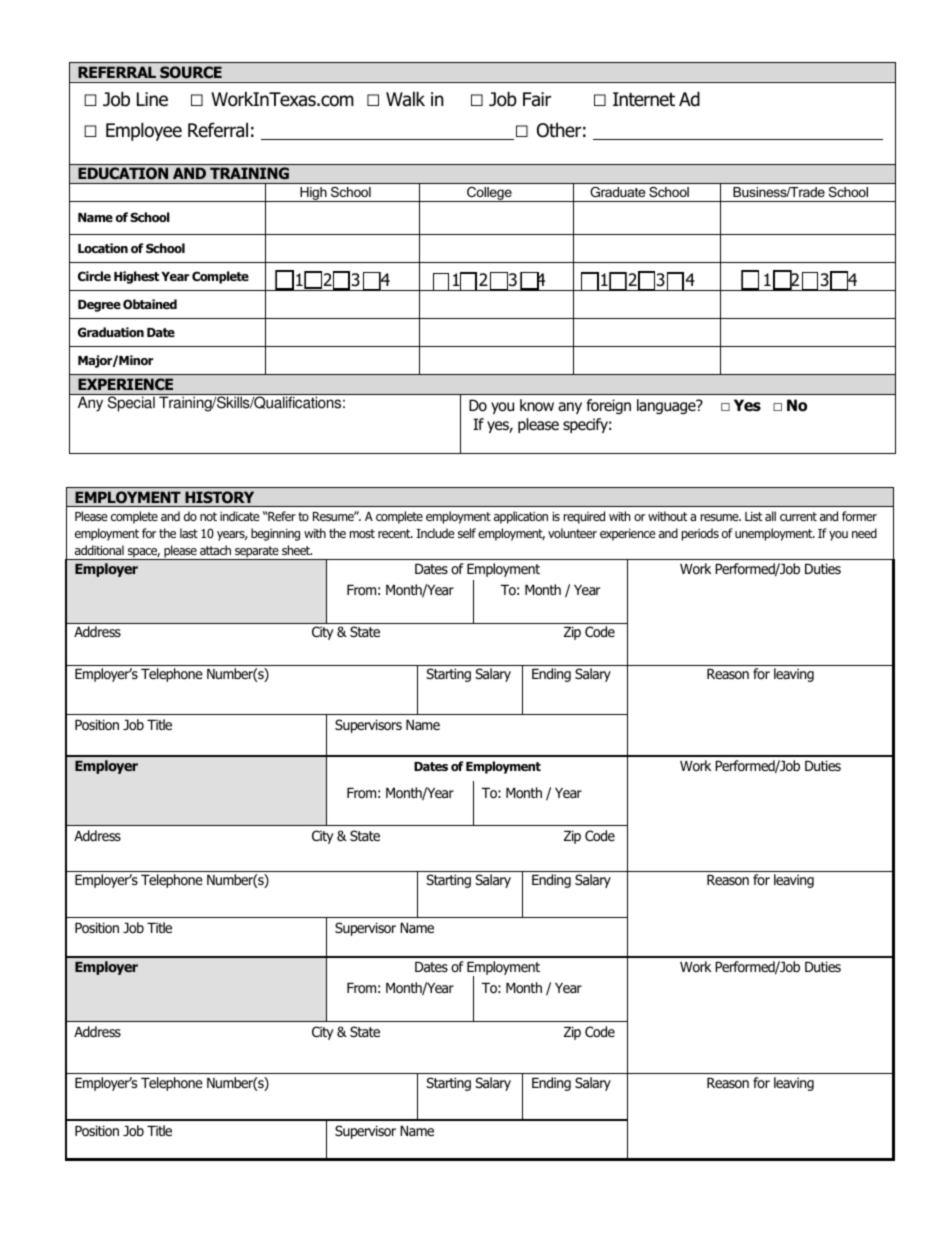 The width and height of the image is (952, 1233). What do you see at coordinates (537, 405) in the image?
I see `know` at bounding box center [537, 405].
